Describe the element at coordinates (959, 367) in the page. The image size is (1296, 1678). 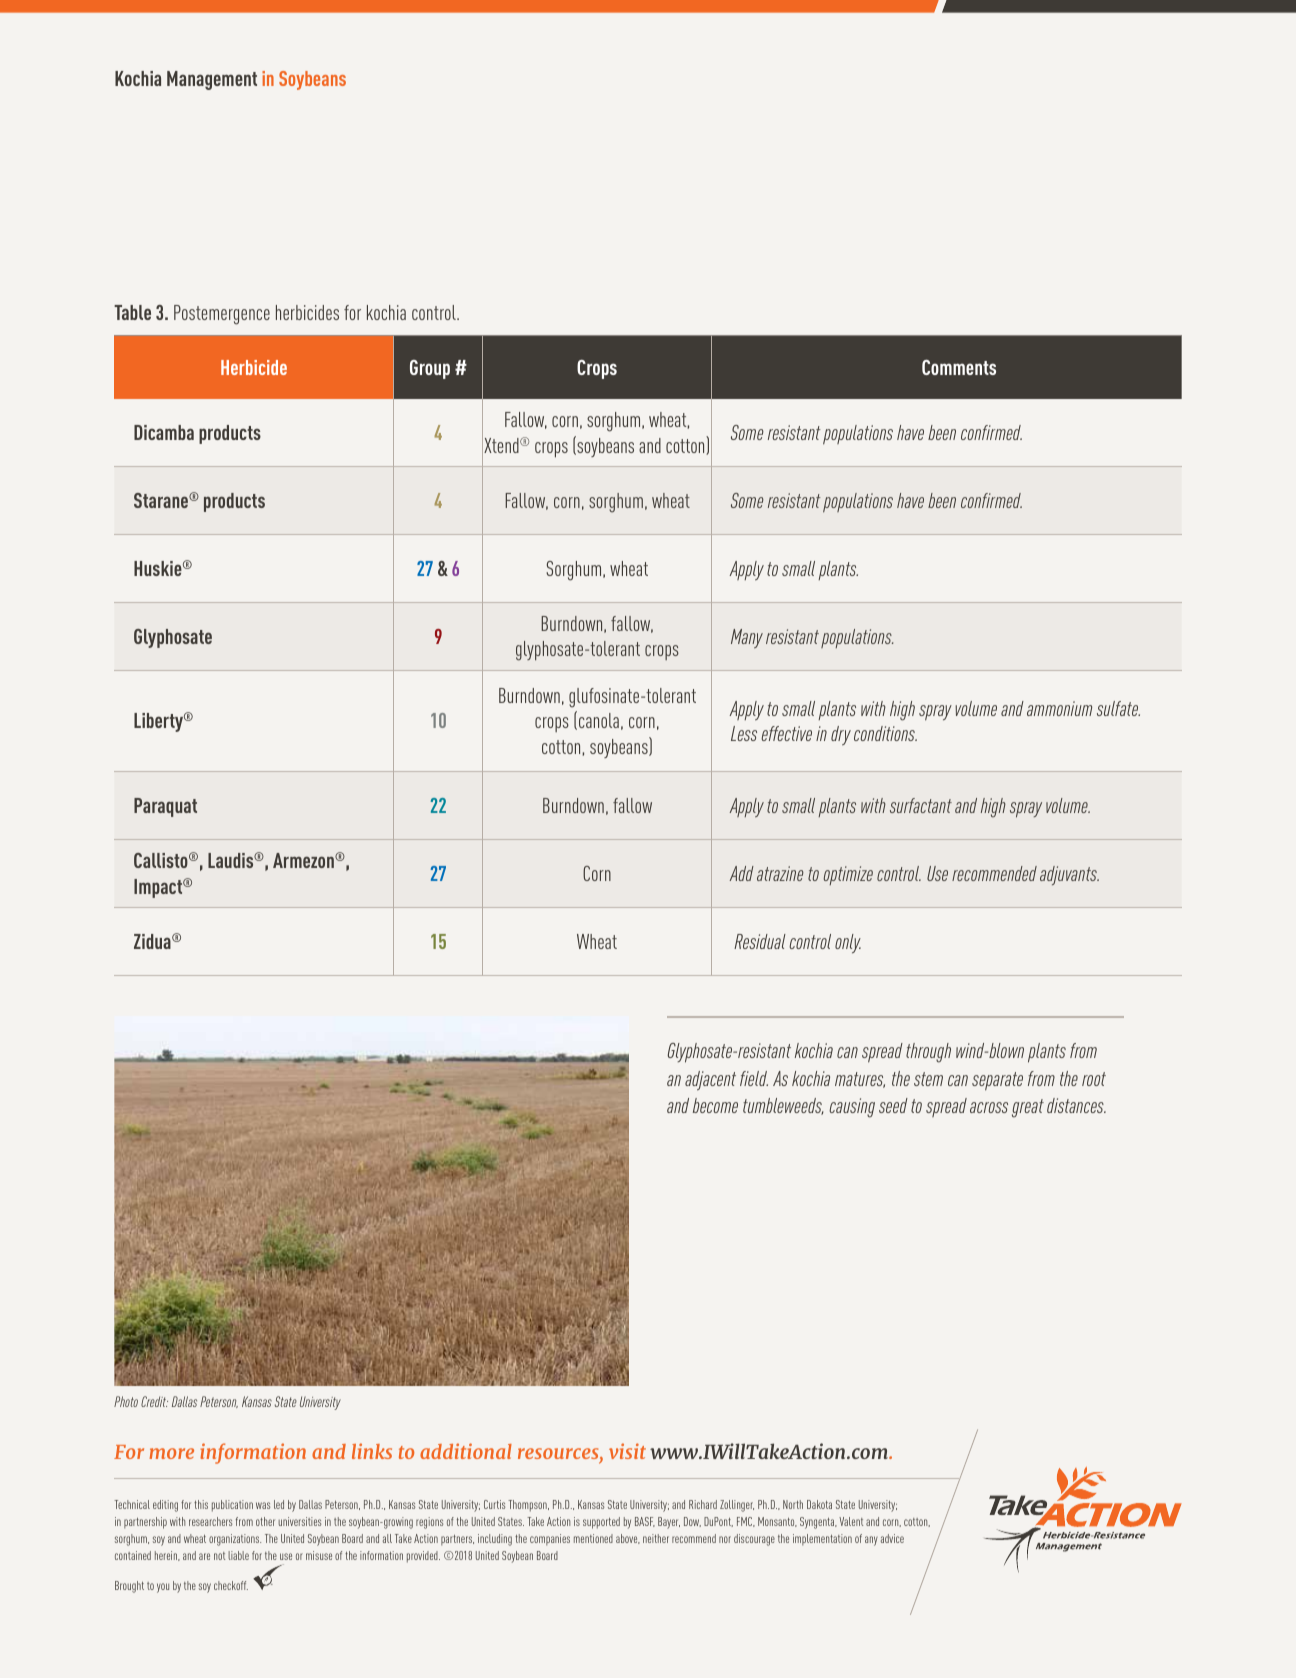
I see `Comments` at that location.
